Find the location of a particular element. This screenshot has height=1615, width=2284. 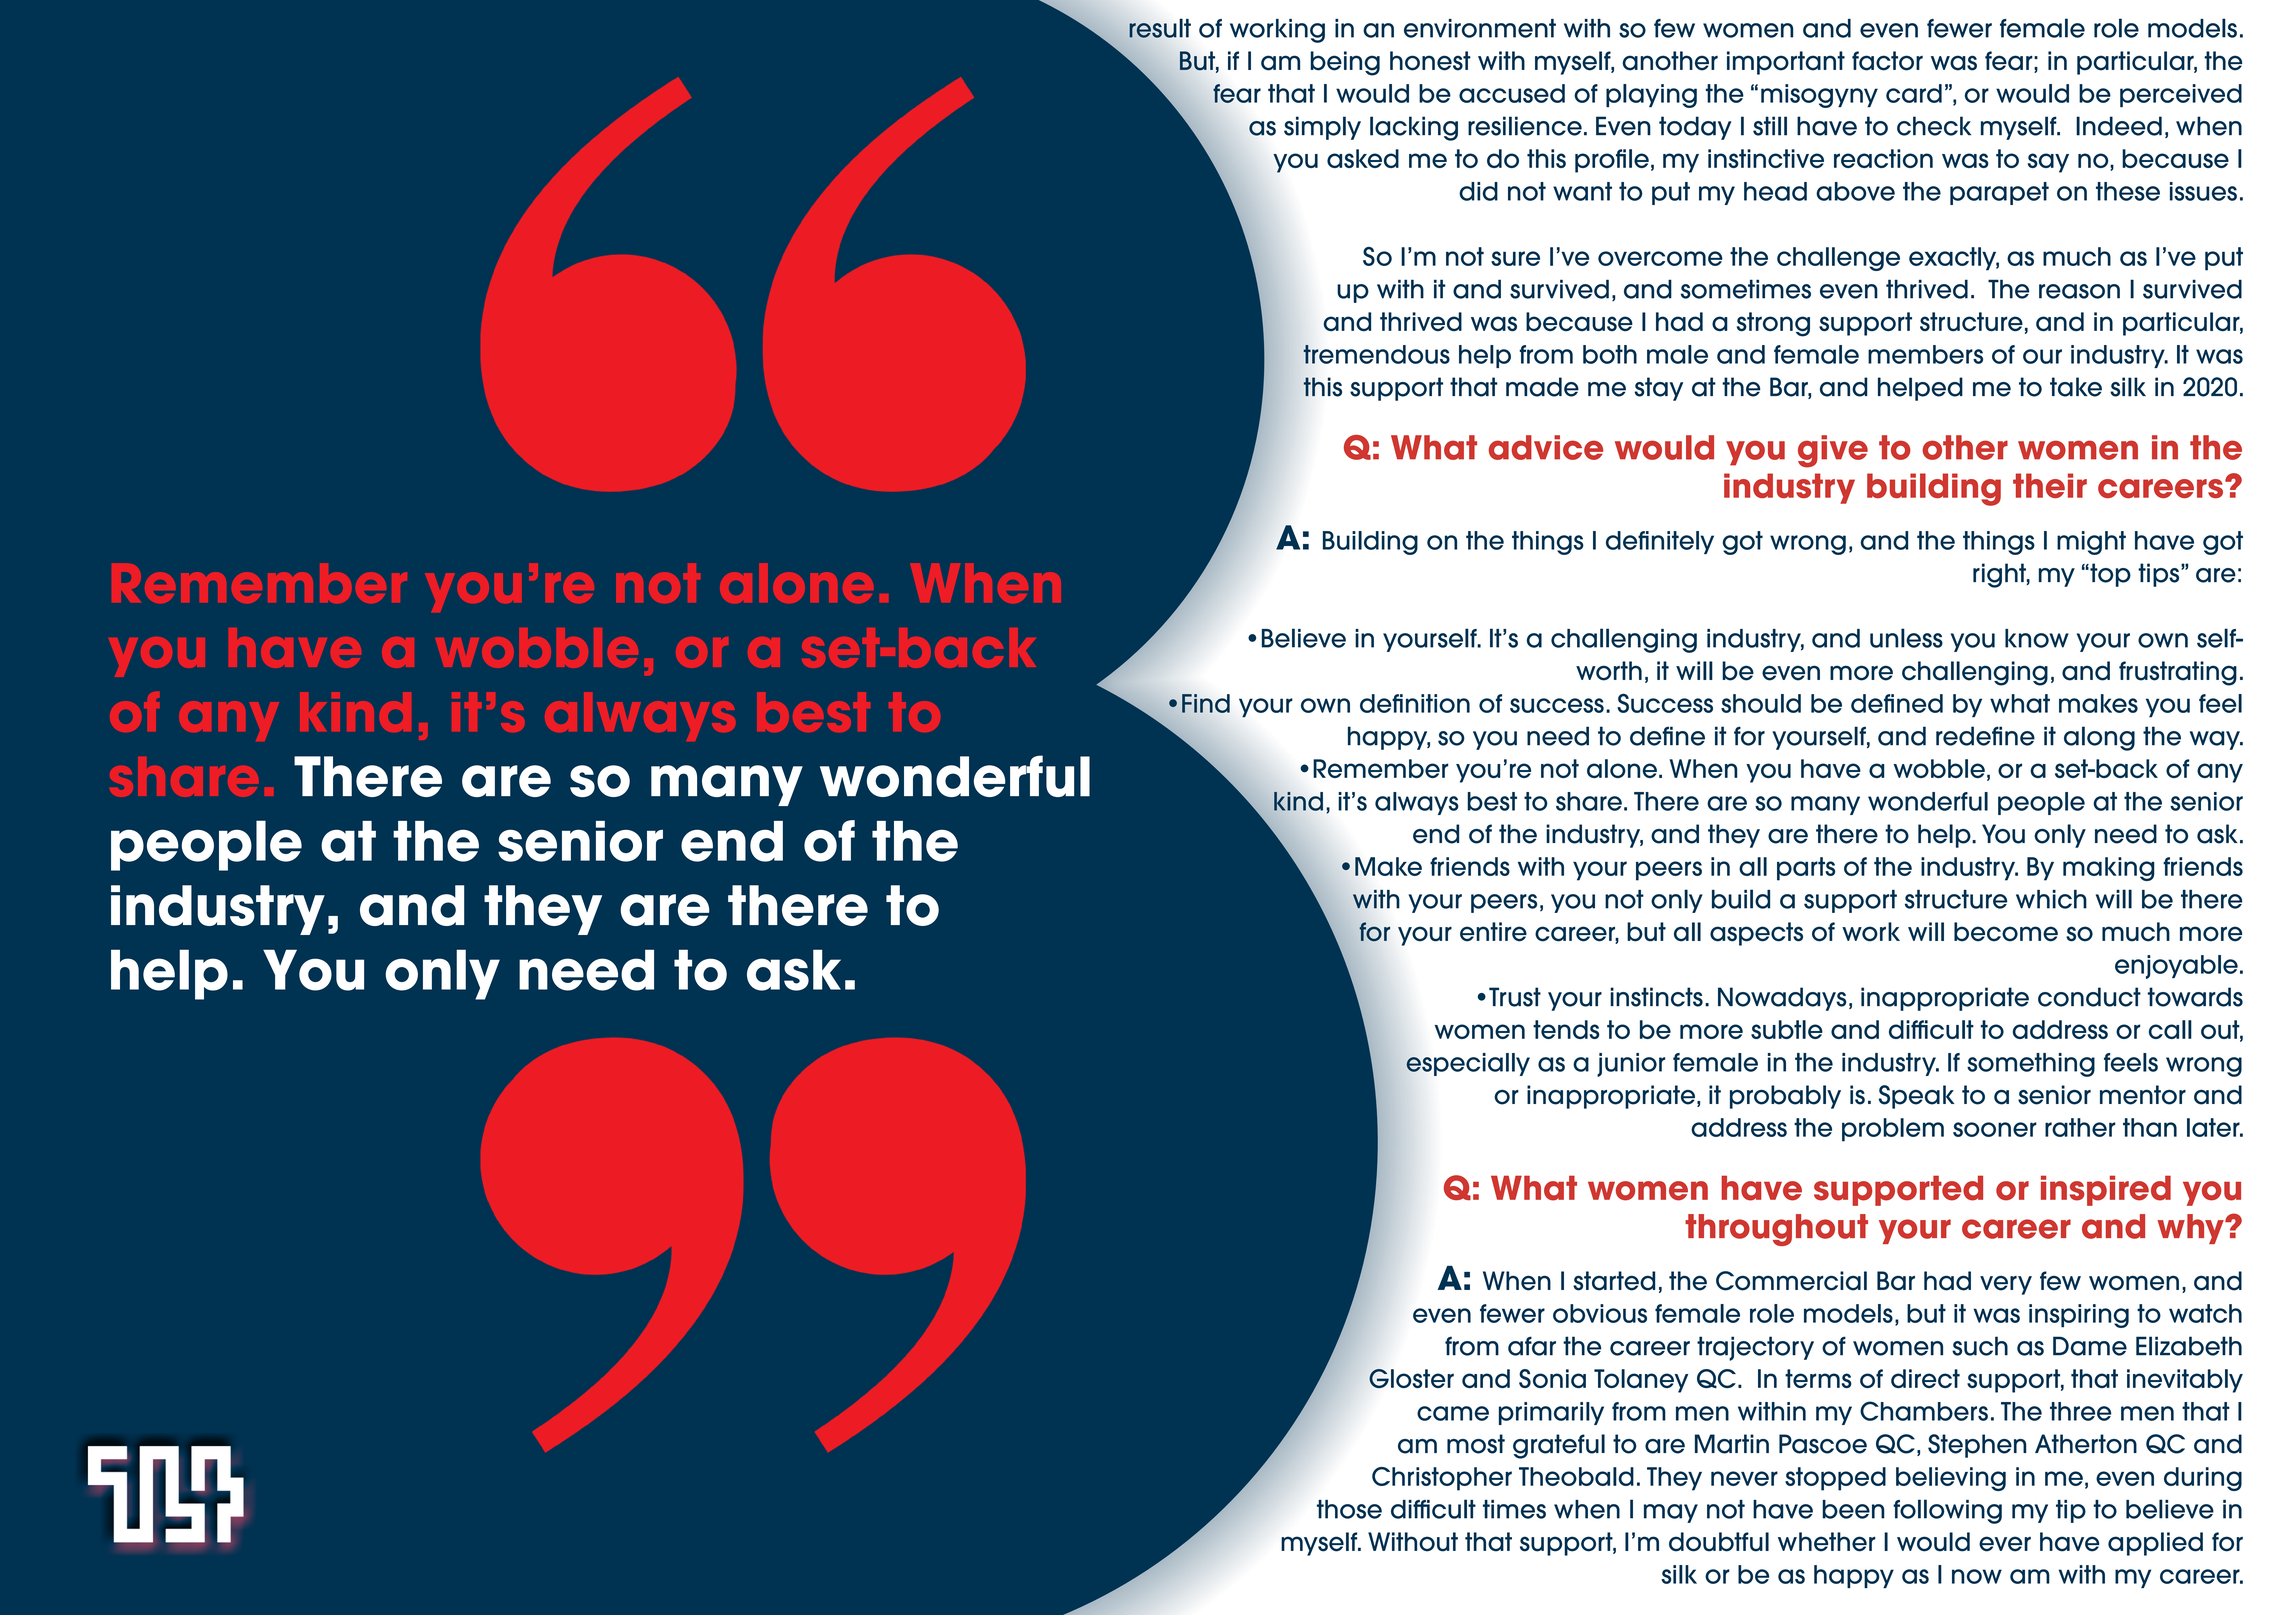

should is located at coordinates (1761, 703).
